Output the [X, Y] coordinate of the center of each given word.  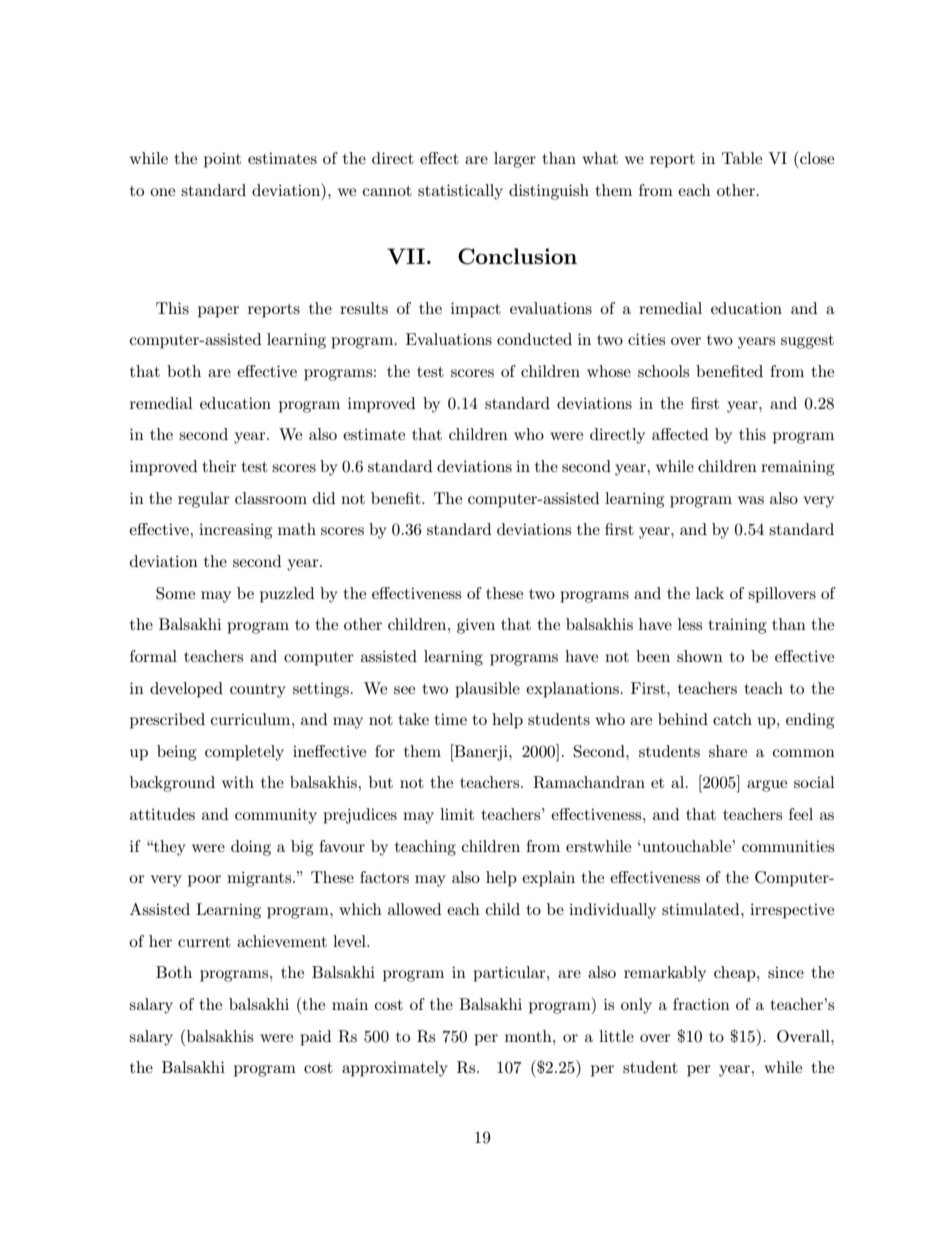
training [737, 626]
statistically [460, 192]
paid [316, 1038]
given [476, 626]
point [222, 160]
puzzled [287, 595]
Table [742, 158]
